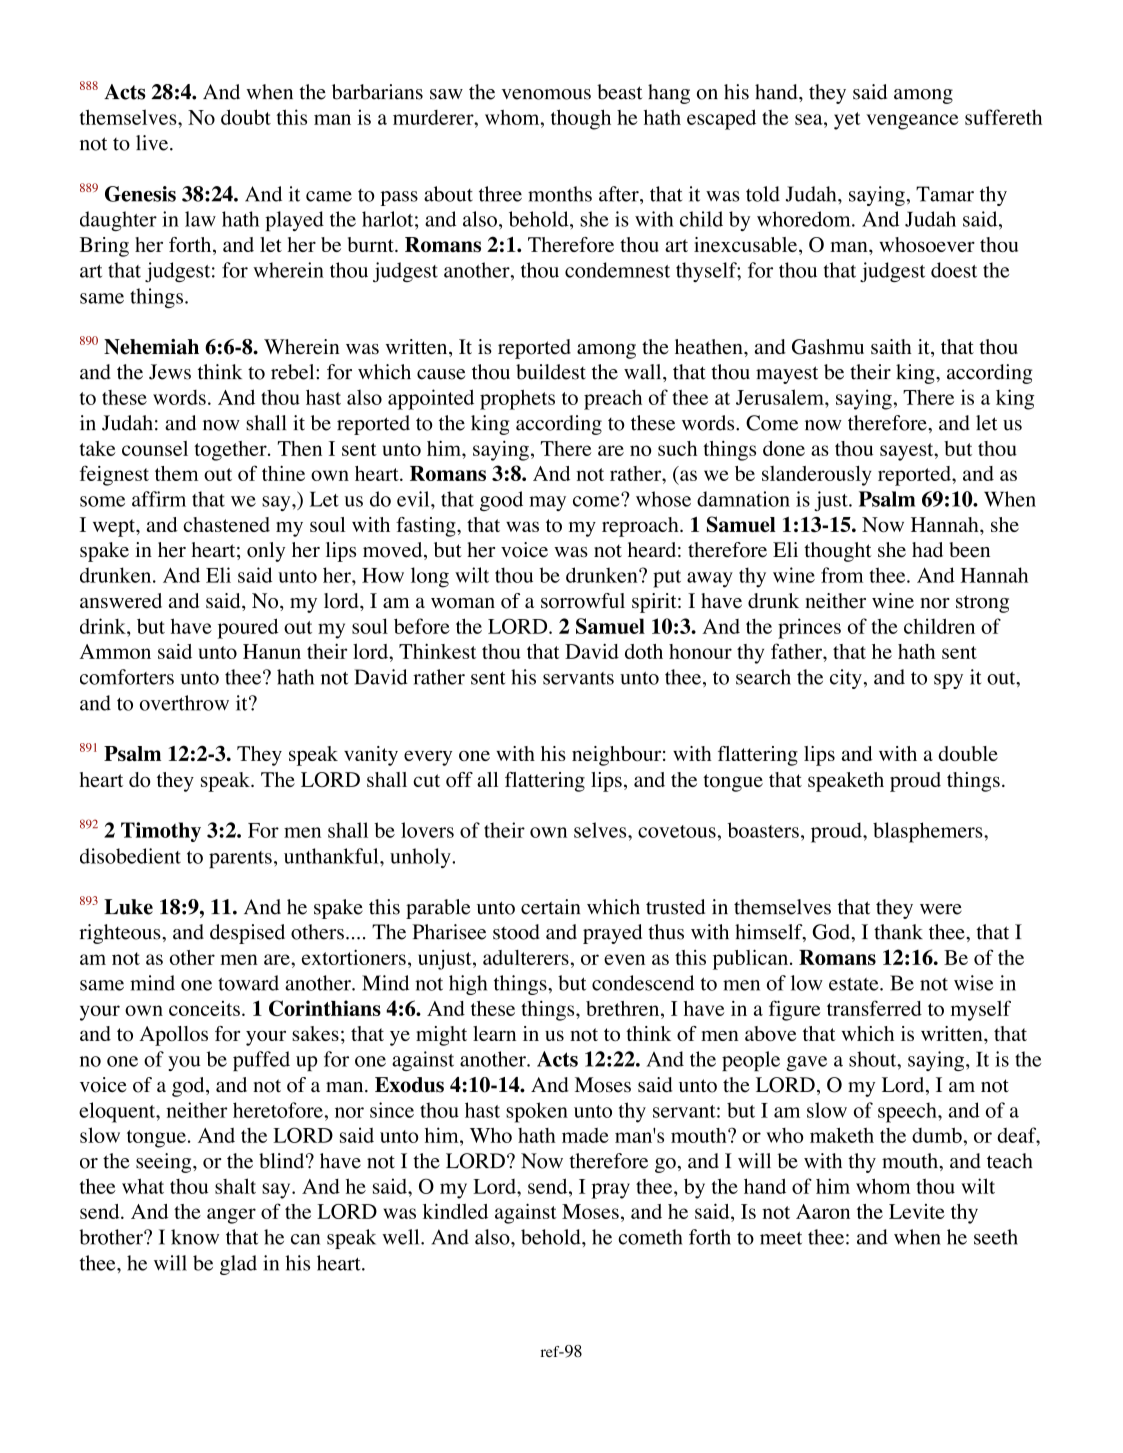  Describe the element at coordinates (455, 1211) in the screenshot. I see `kindled` at that location.
